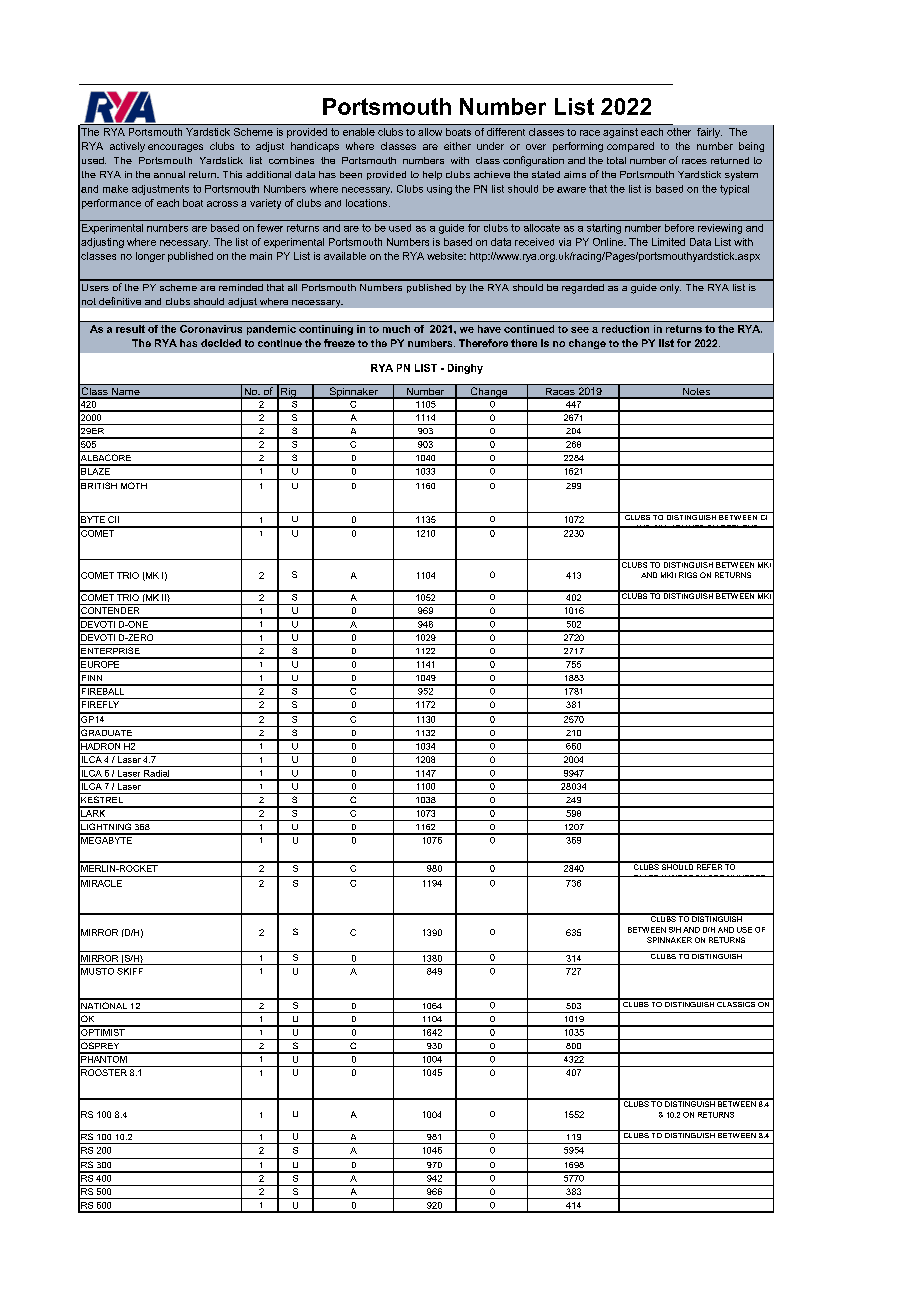  I want to click on SKIFF, so click(130, 971).
